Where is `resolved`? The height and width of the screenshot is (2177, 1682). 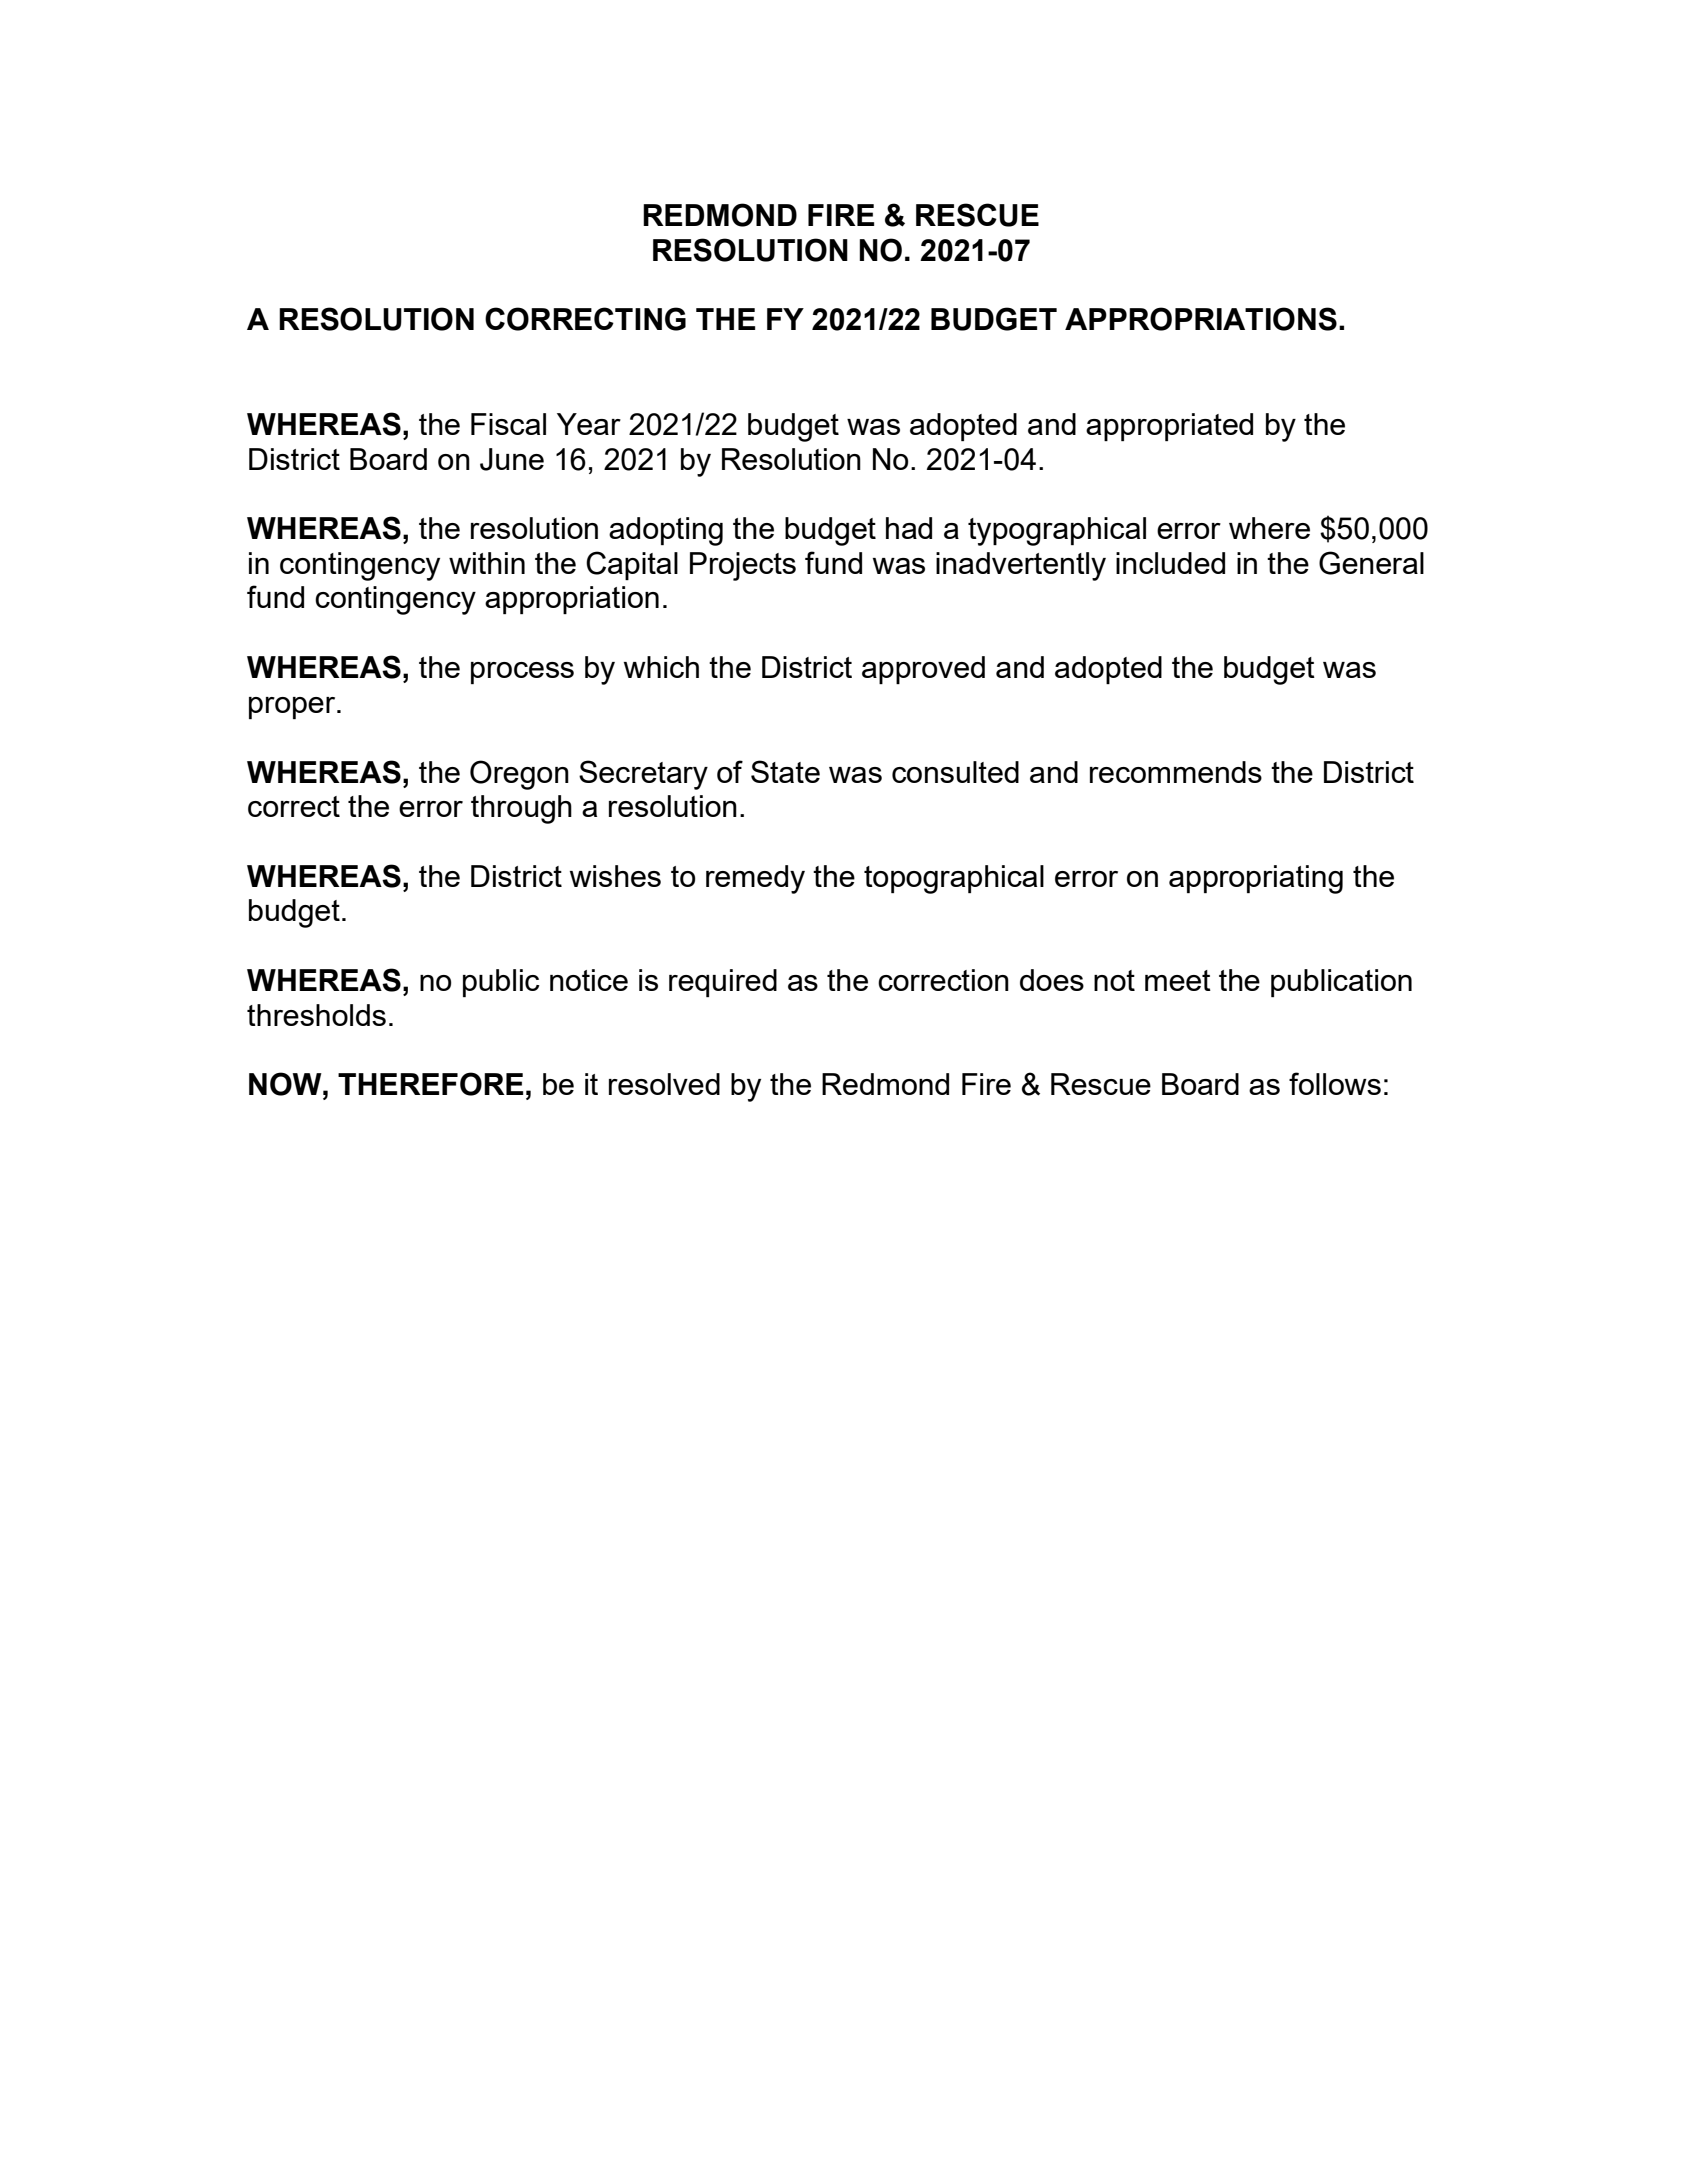
resolved is located at coordinates (664, 1084).
